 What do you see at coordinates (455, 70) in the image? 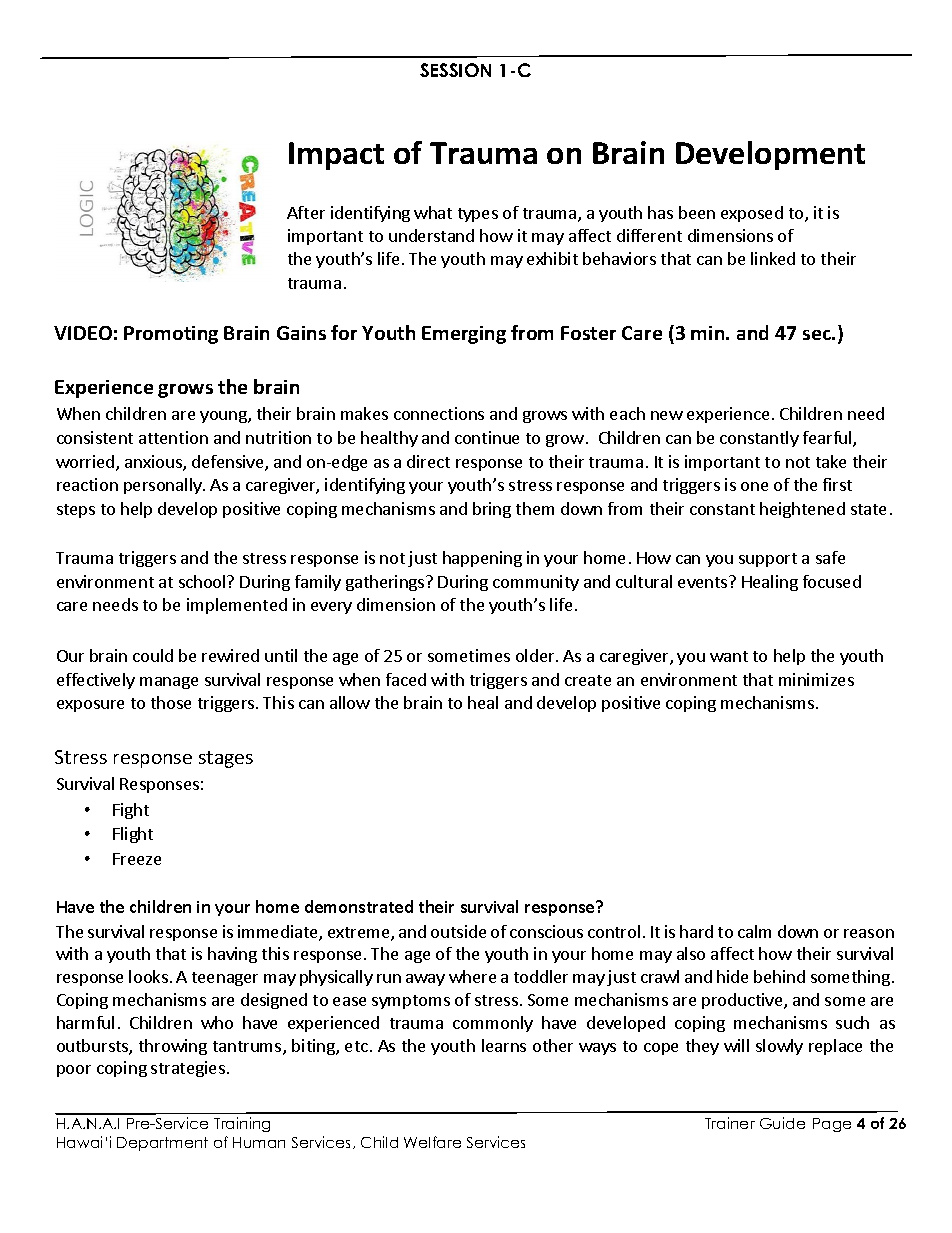
I see `SESSION` at bounding box center [455, 70].
